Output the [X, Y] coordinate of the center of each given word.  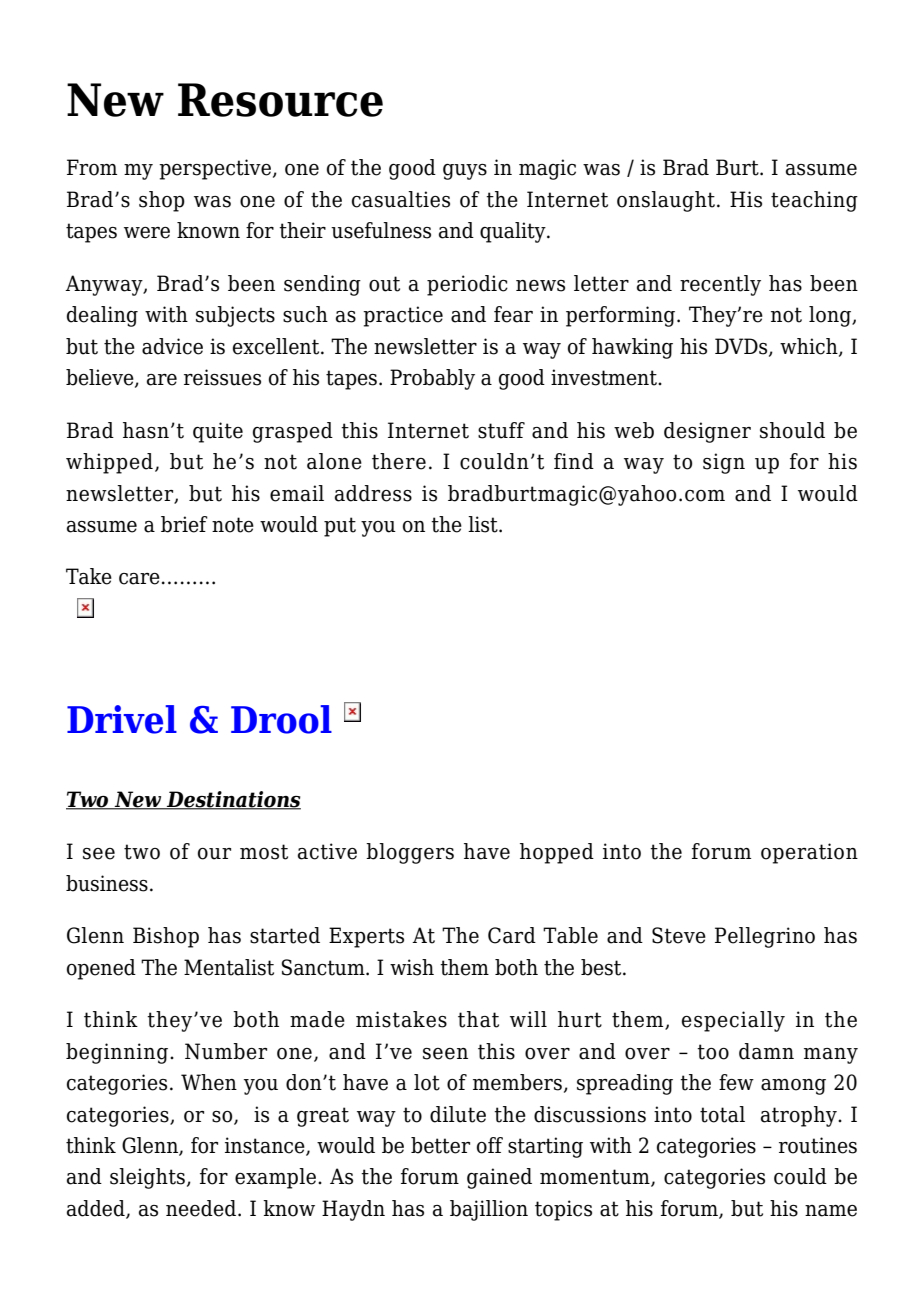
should [792, 430]
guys [465, 172]
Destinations [232, 800]
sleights [147, 1178]
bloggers [410, 853]
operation [809, 853]
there [399, 461]
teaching [814, 201]
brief [184, 524]
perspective [215, 169]
